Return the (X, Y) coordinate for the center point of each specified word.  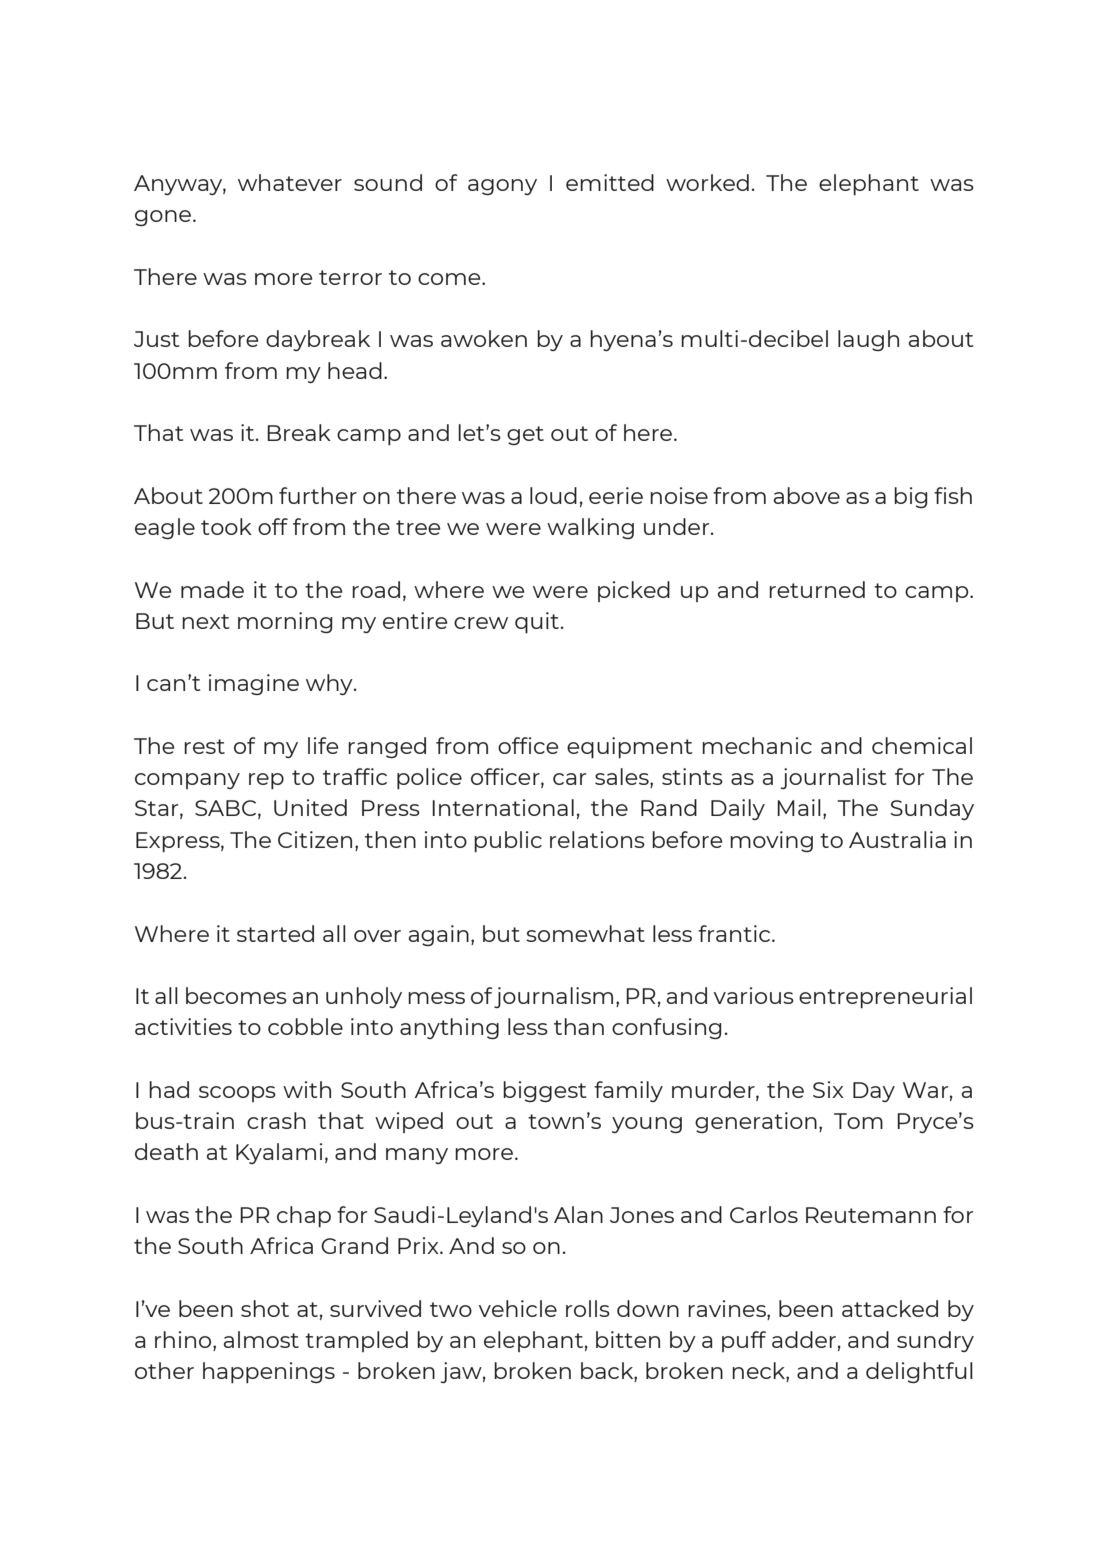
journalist (833, 778)
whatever (290, 182)
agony (502, 187)
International (503, 807)
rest (204, 746)
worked (707, 182)
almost (261, 1339)
